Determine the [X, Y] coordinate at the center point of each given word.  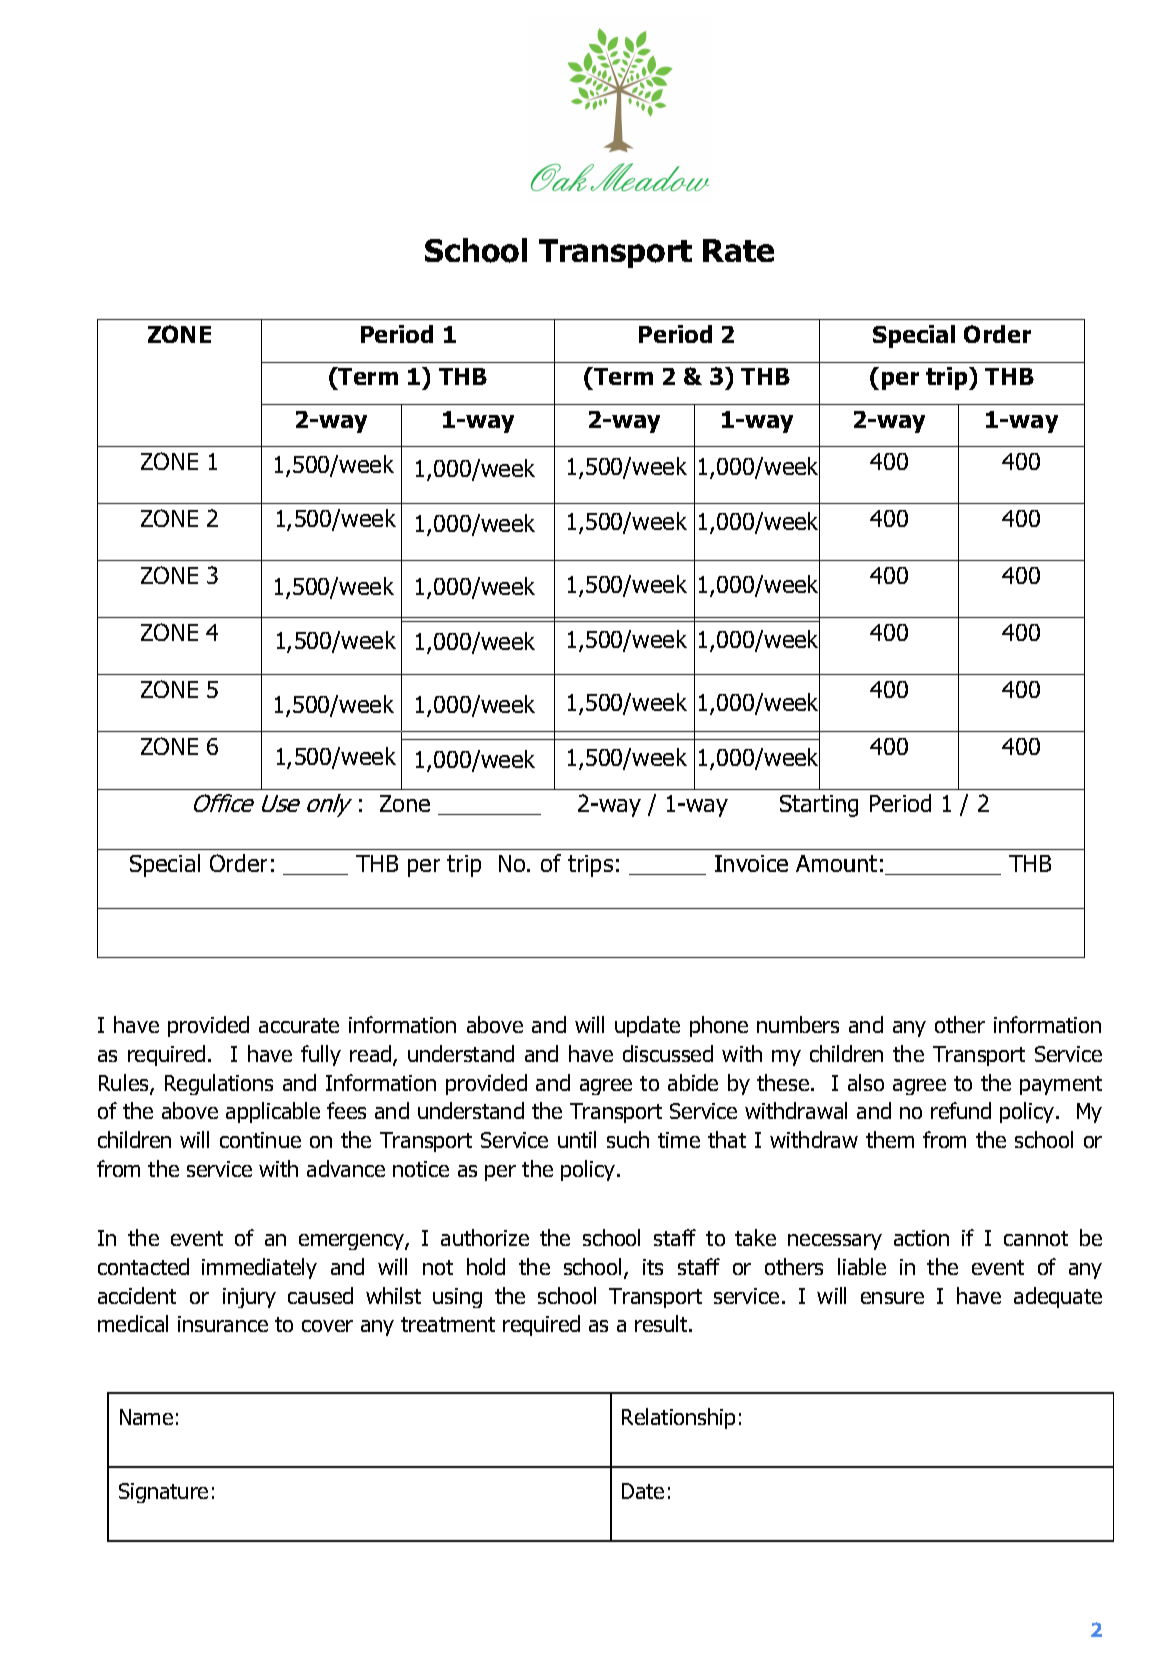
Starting [819, 806]
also [866, 1082]
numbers [798, 1024]
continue [260, 1140]
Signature [163, 1493]
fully [321, 1055]
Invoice [751, 863]
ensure [892, 1298]
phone [719, 1026]
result [662, 1323]
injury [249, 1298]
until [577, 1139]
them [890, 1139]
